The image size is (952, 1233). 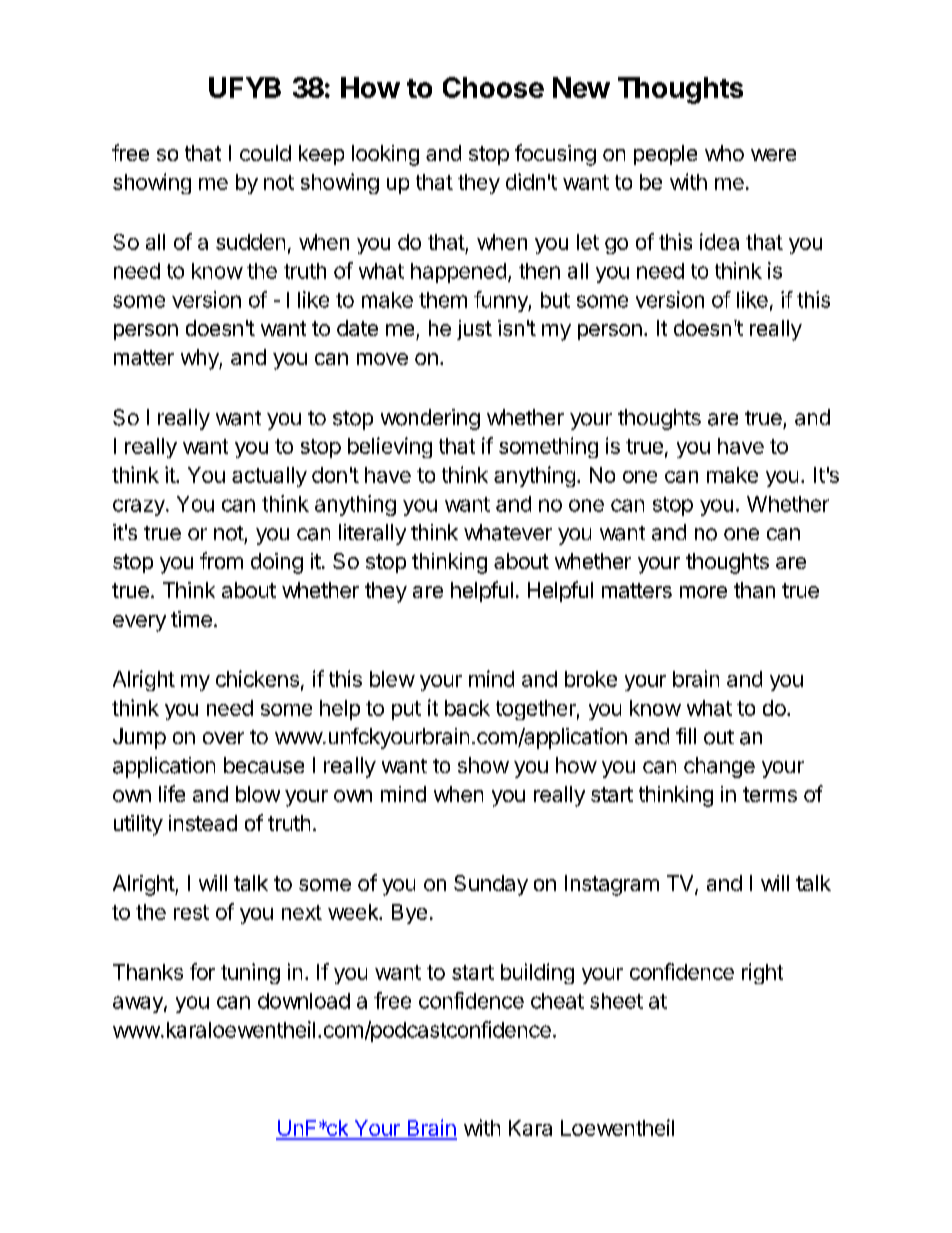 What do you see at coordinates (686, 736) in the screenshot?
I see `fill` at bounding box center [686, 736].
